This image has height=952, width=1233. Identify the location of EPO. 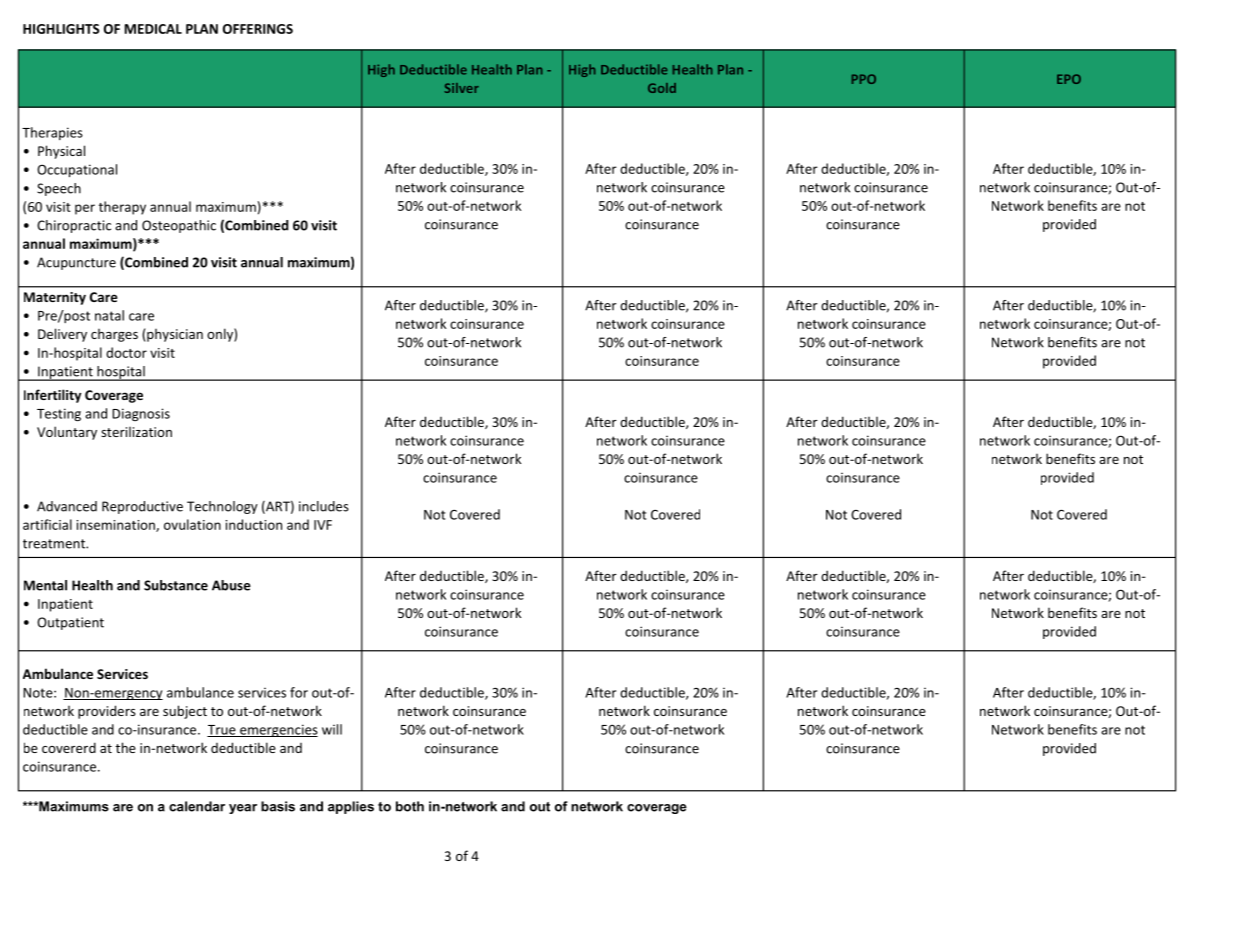
(1069, 79).
